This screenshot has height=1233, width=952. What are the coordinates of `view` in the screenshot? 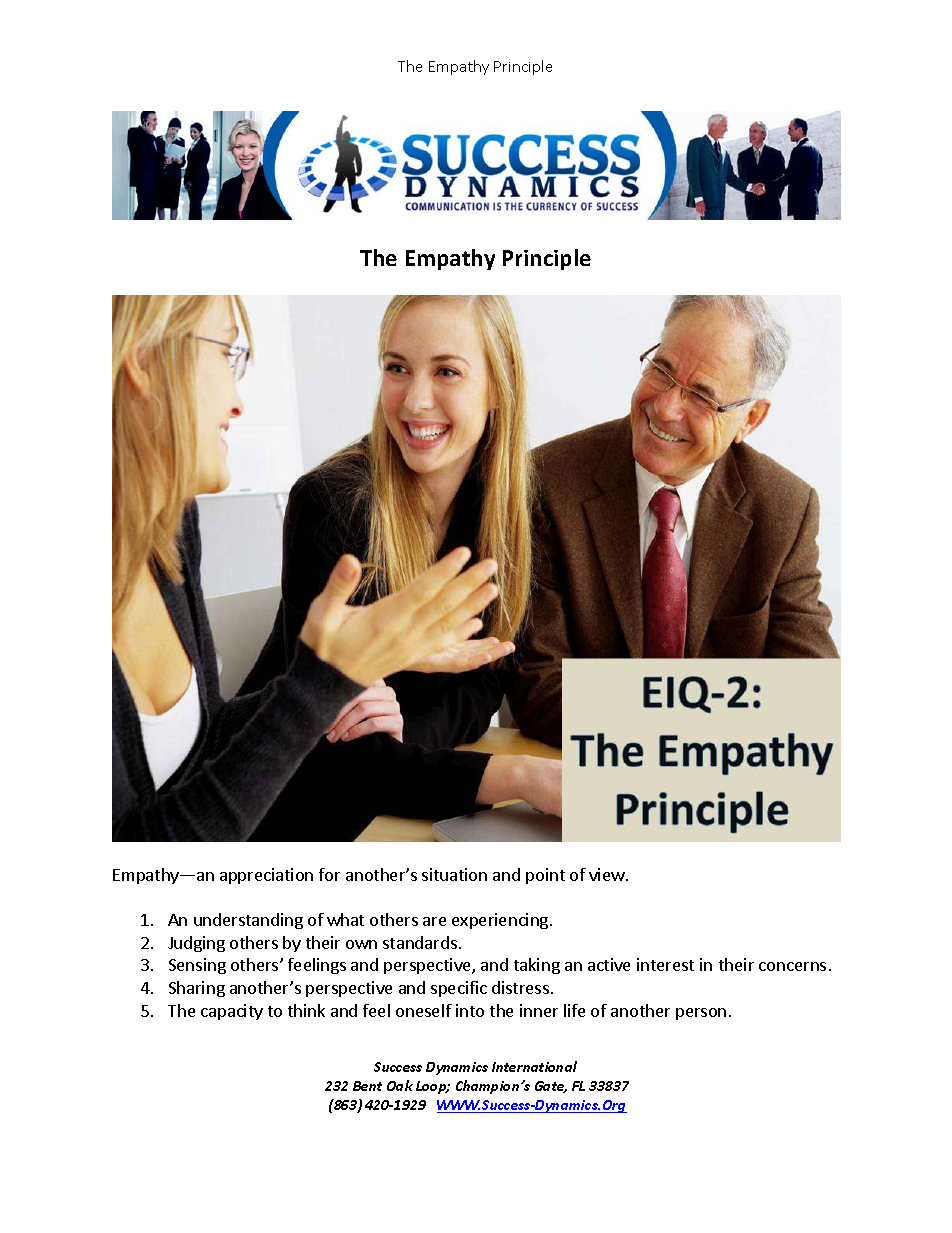 It's located at (608, 874).
